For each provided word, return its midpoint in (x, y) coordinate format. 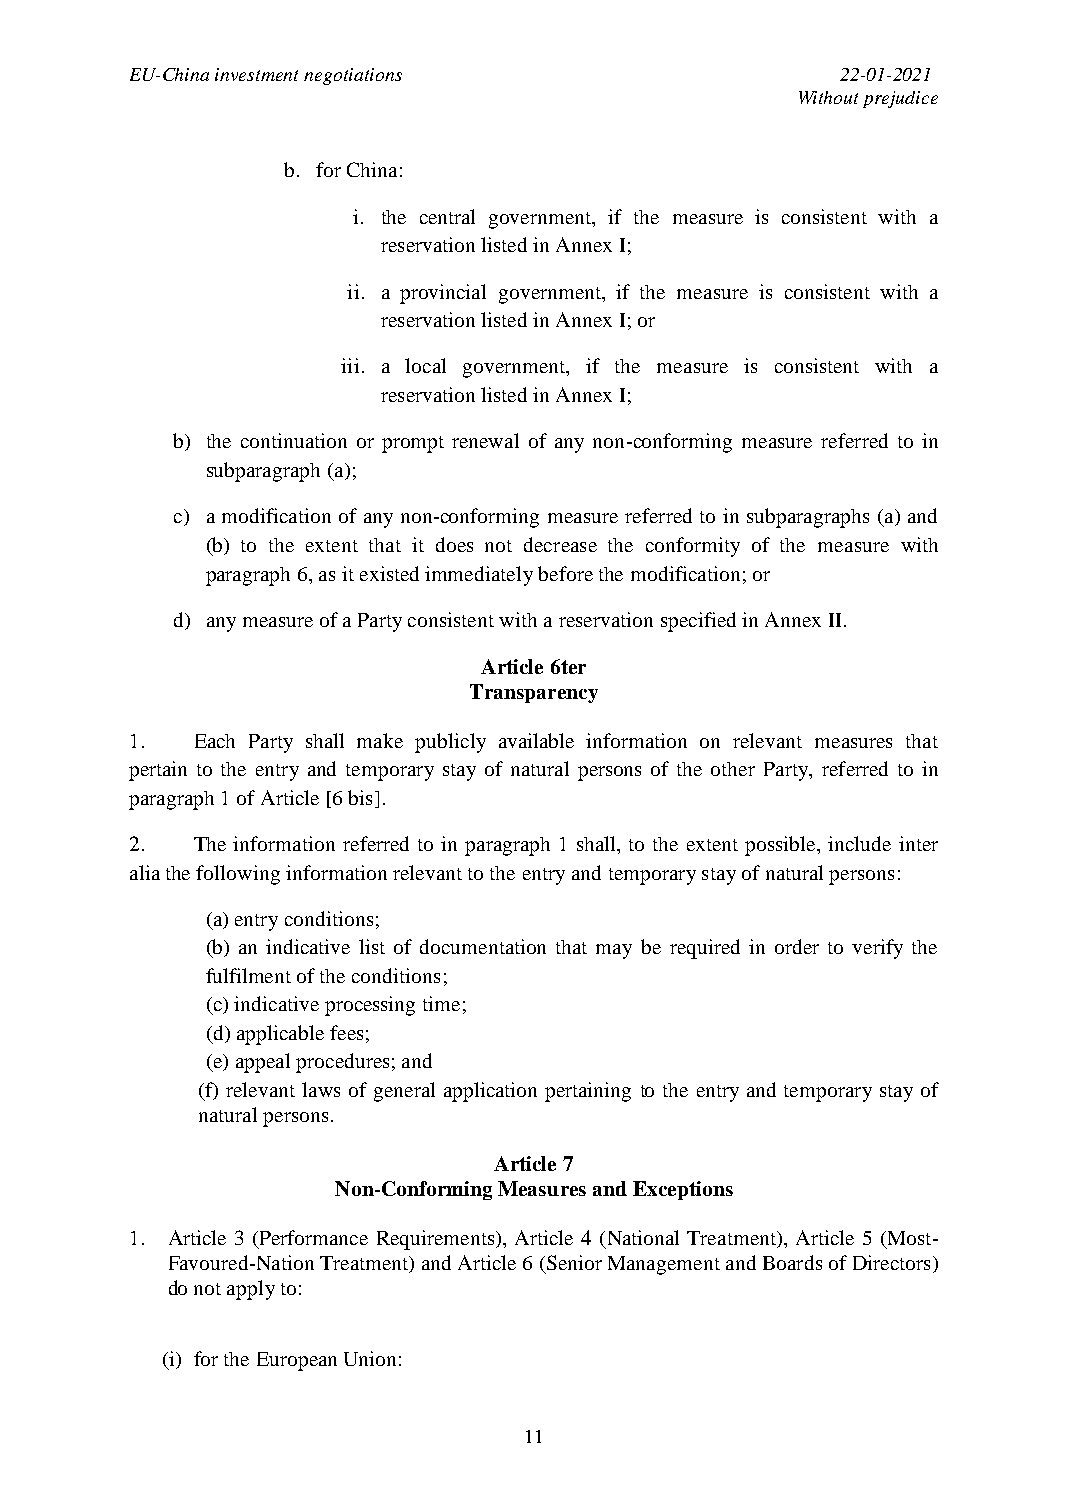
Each (215, 741)
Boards (792, 1262)
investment (256, 74)
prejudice (900, 99)
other (733, 769)
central (447, 216)
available (536, 740)
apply (251, 1290)
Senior (573, 1264)
